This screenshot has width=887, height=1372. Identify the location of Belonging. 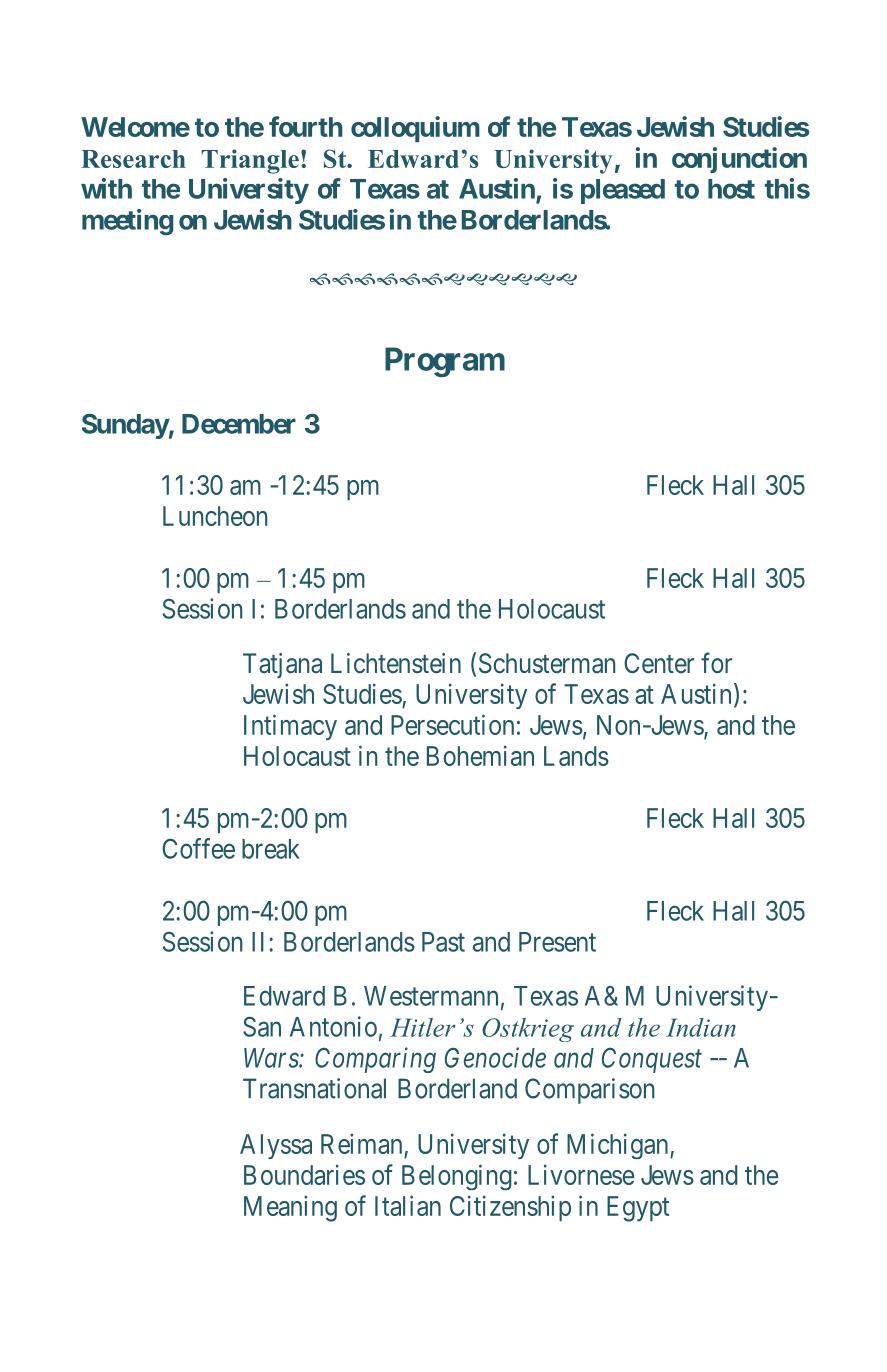
(457, 1177).
